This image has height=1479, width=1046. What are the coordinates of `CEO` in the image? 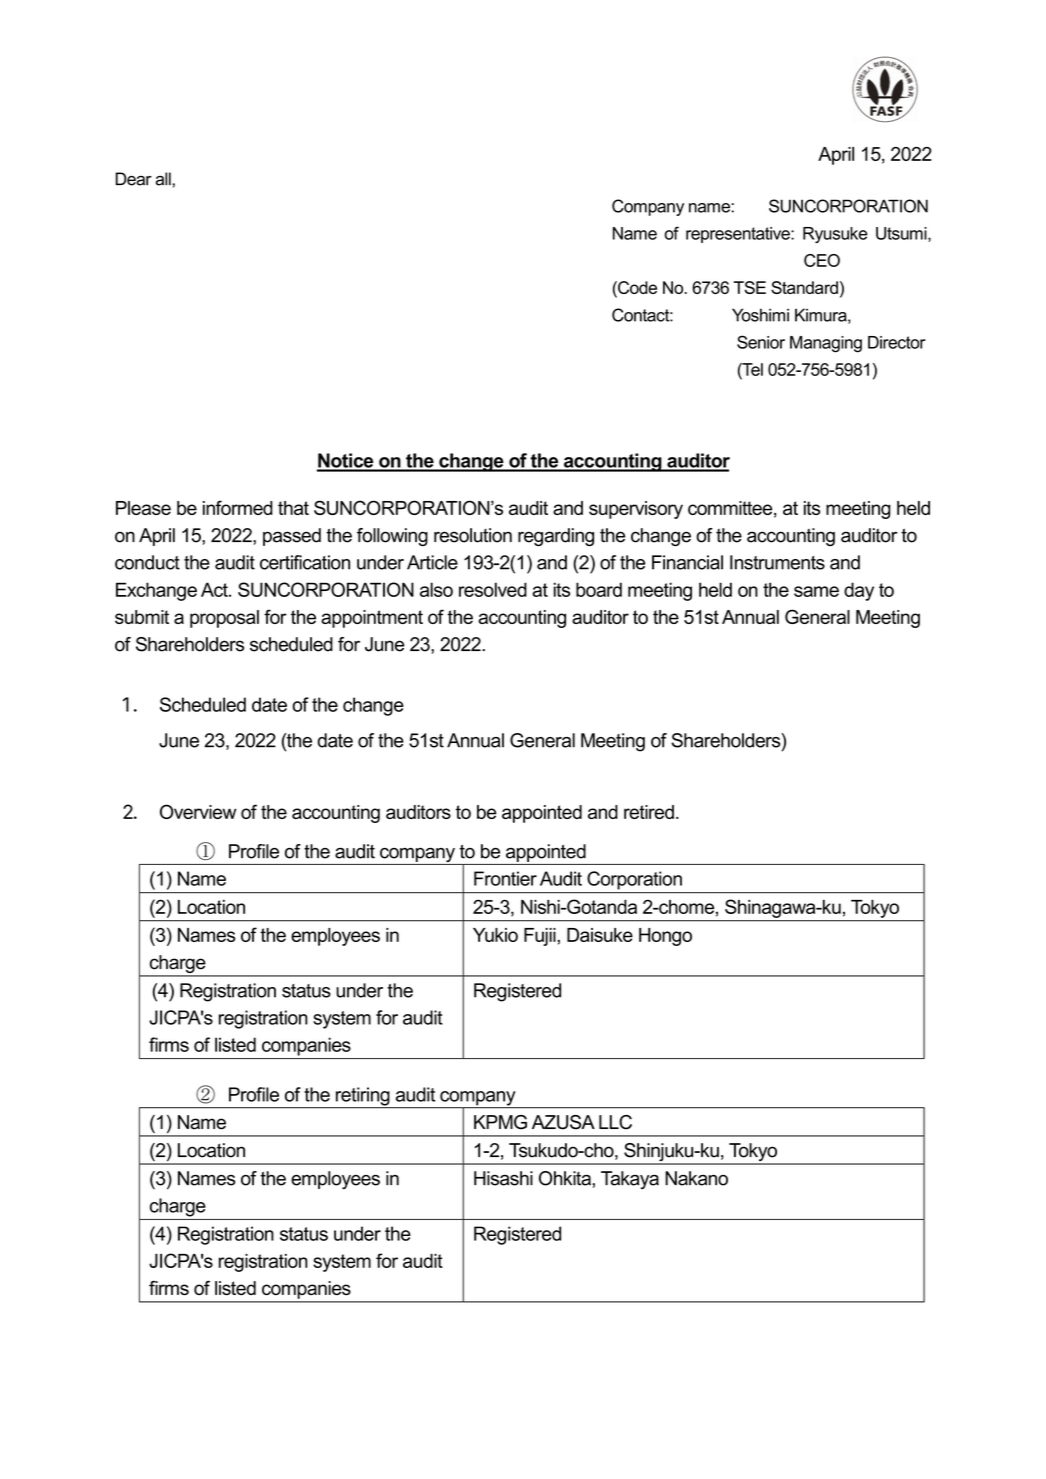 It's located at (822, 260).
